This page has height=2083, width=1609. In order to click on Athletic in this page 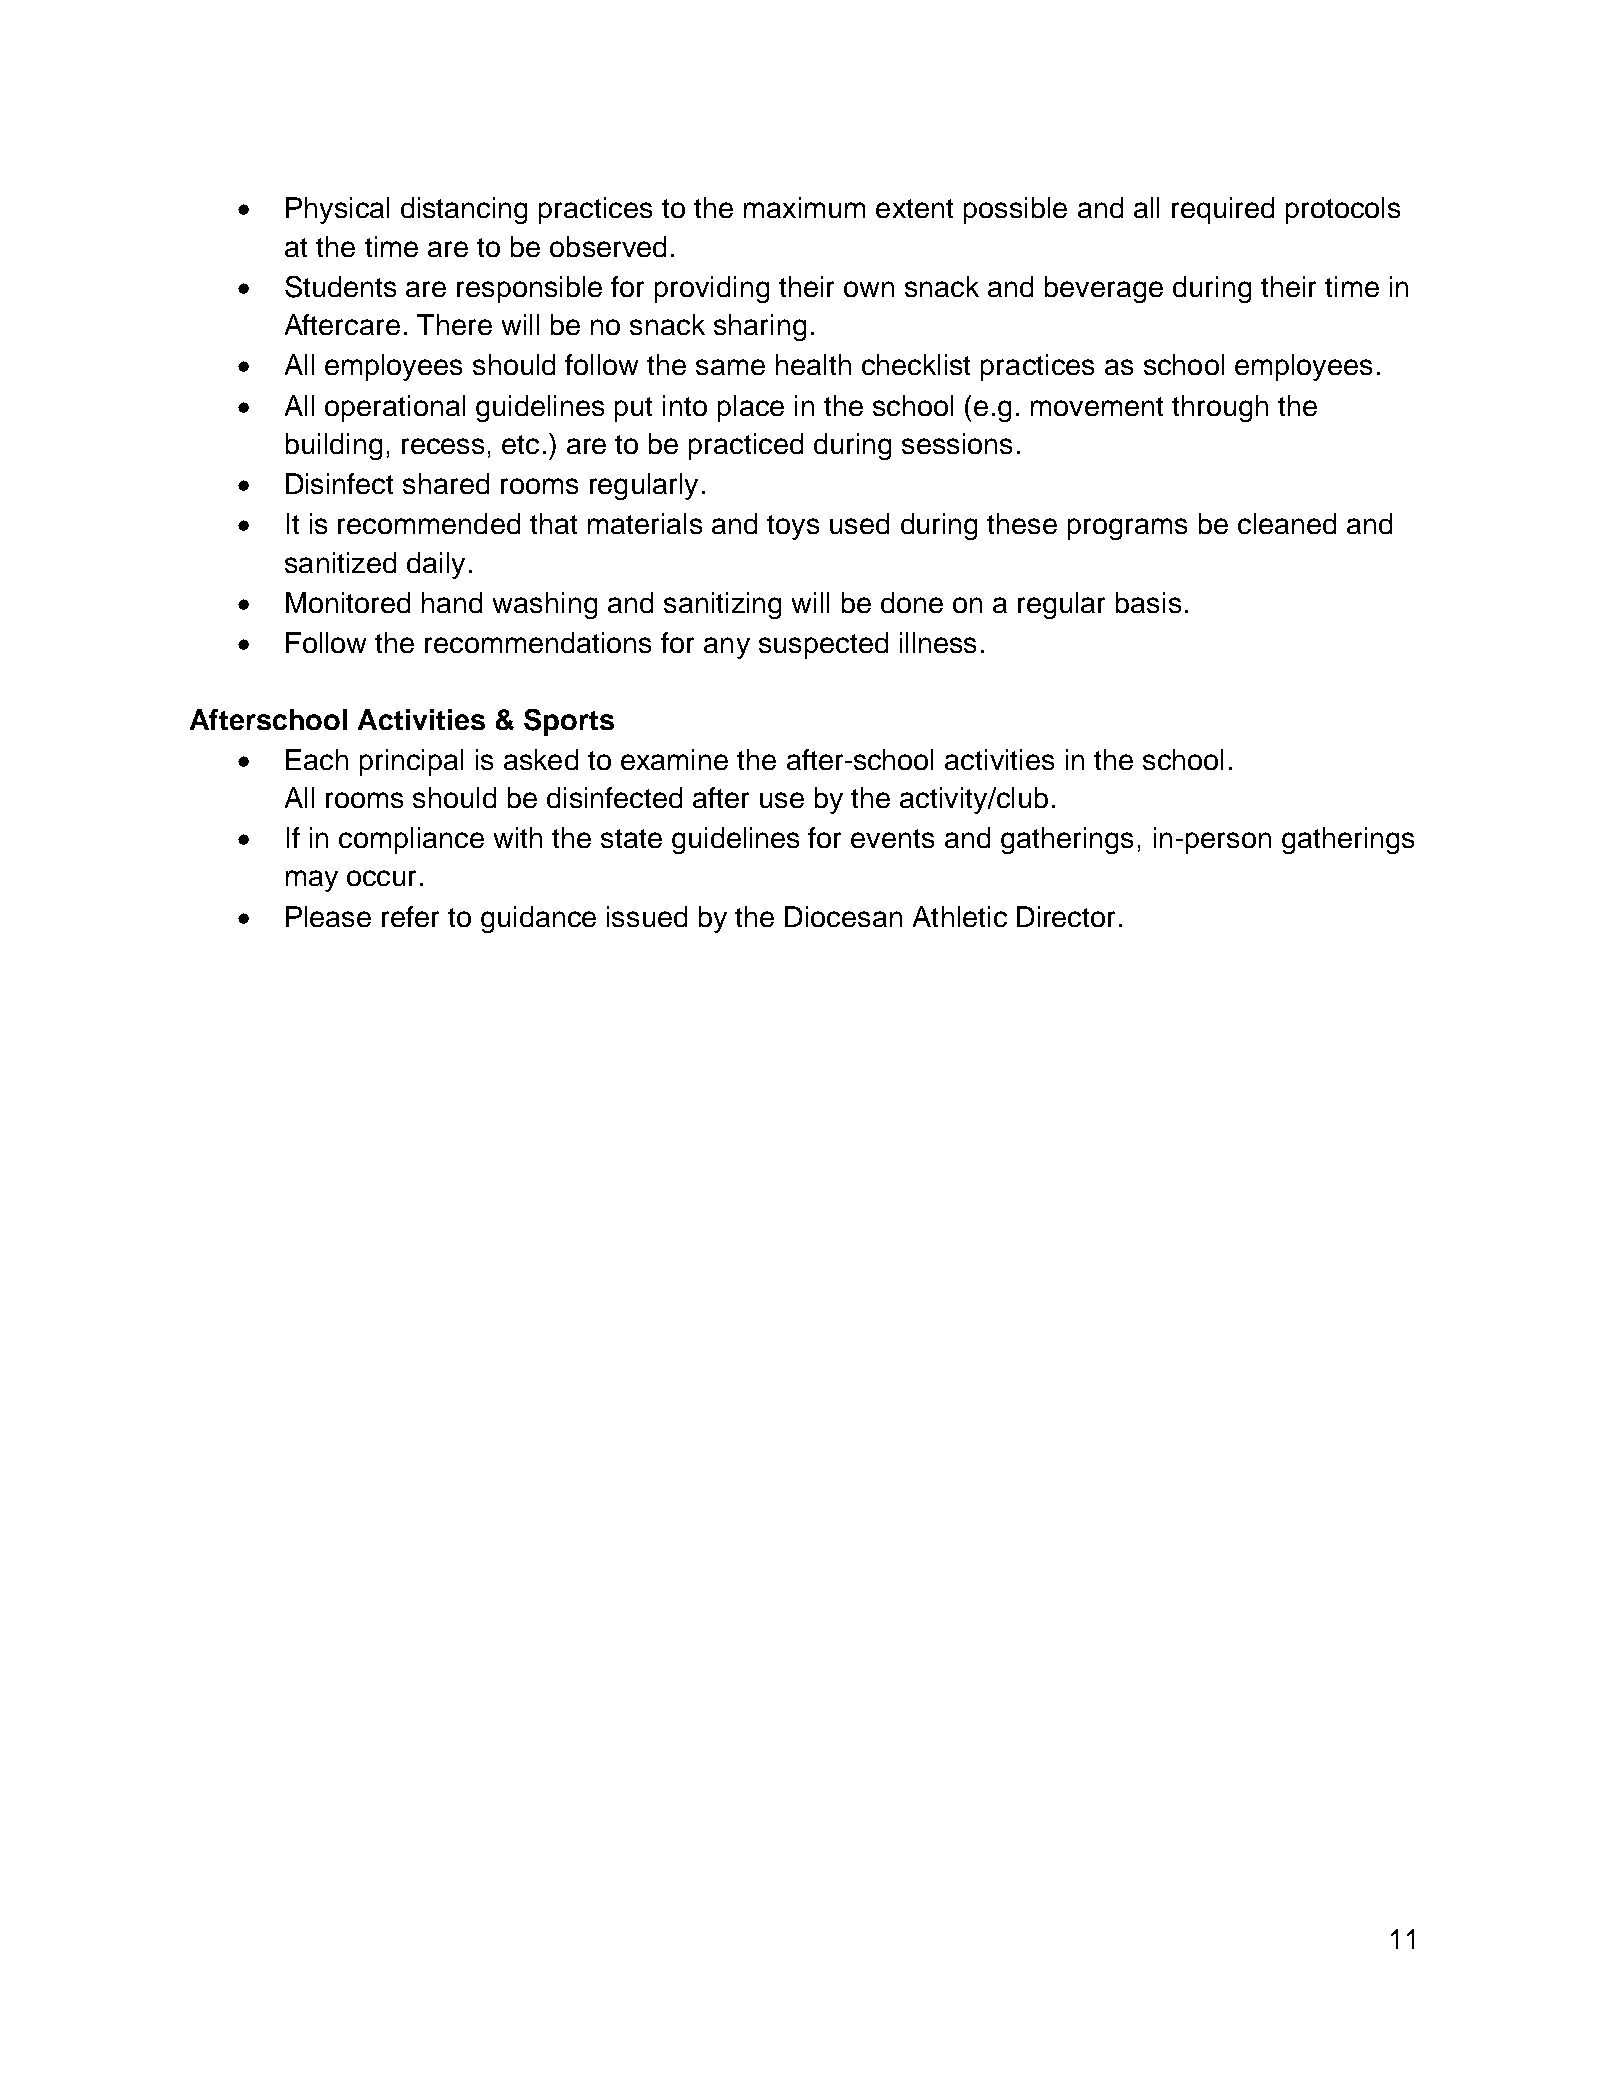, I will do `click(960, 916)`.
